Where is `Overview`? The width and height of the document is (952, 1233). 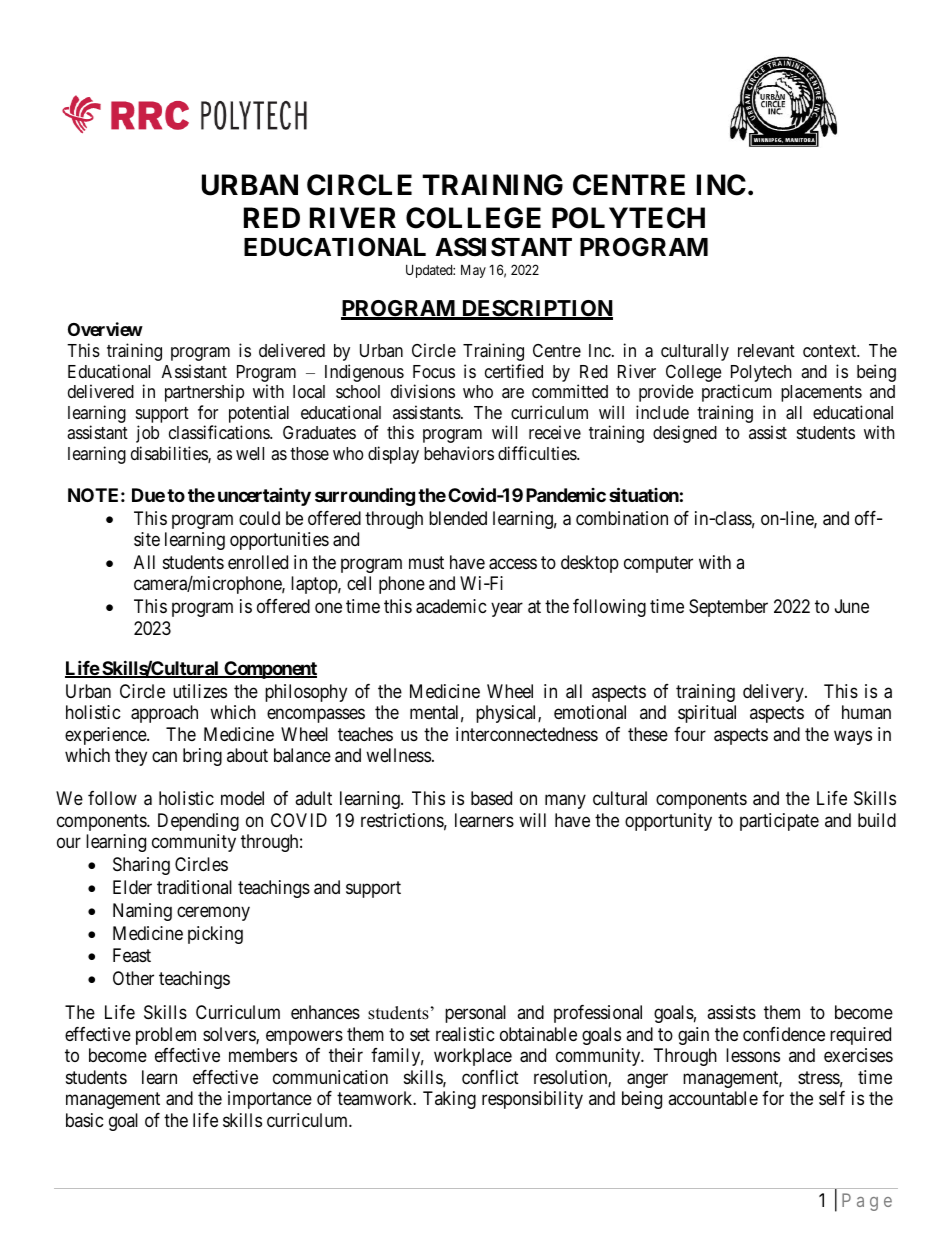
Overview is located at coordinates (105, 329).
